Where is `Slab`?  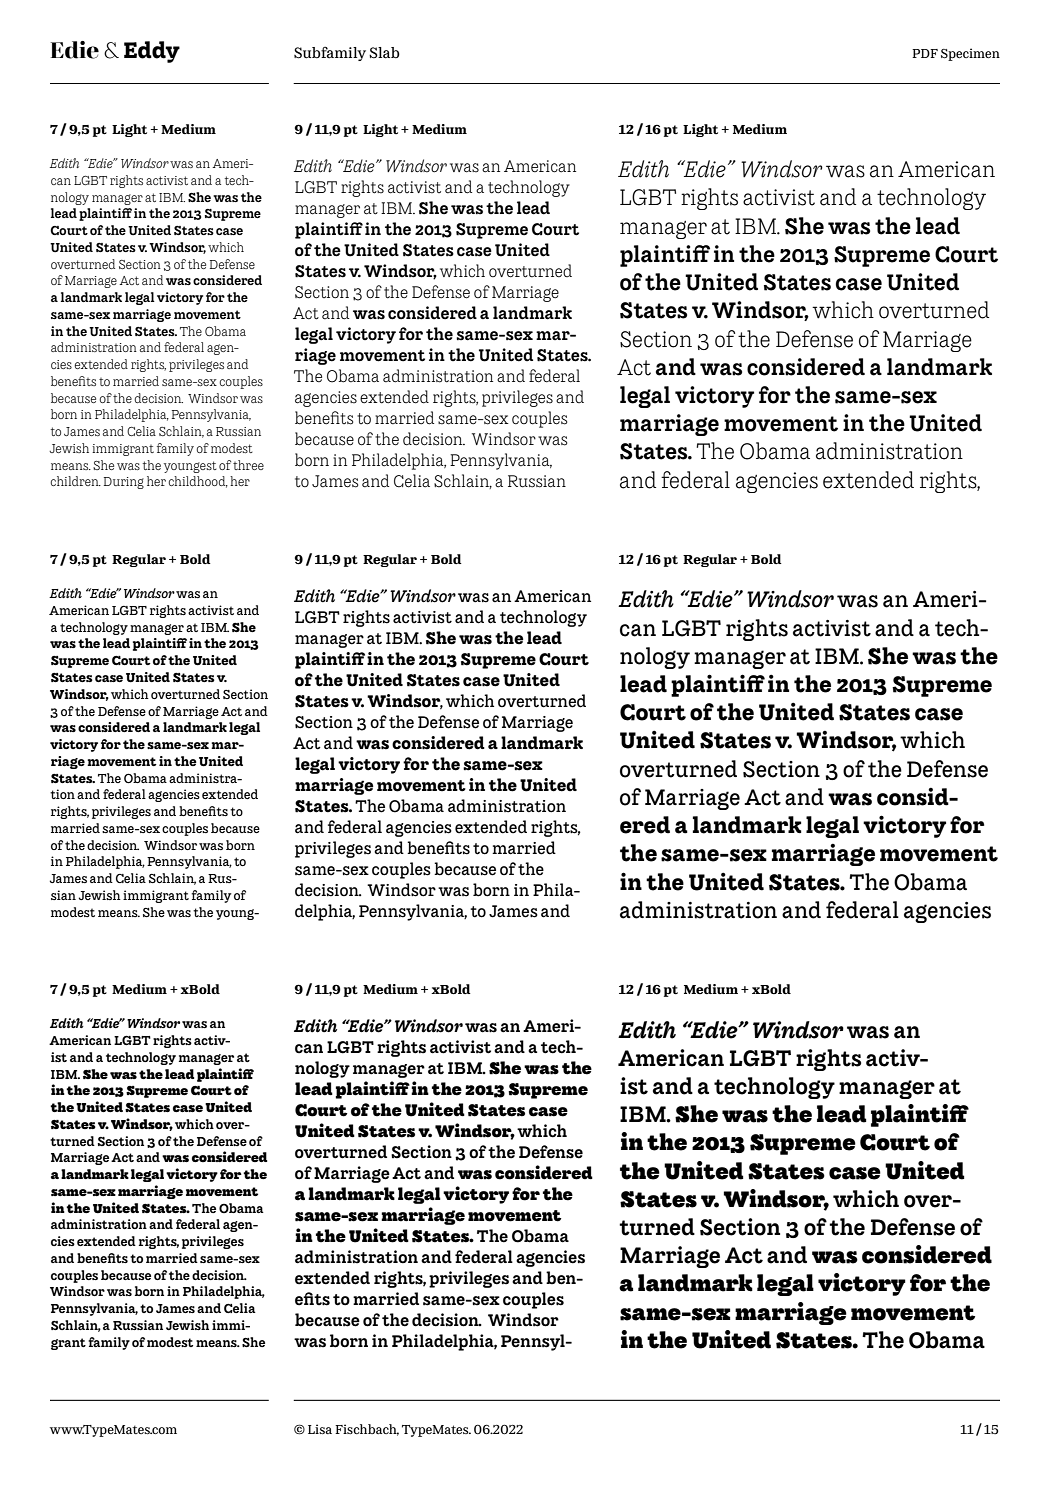 Slab is located at coordinates (384, 53).
